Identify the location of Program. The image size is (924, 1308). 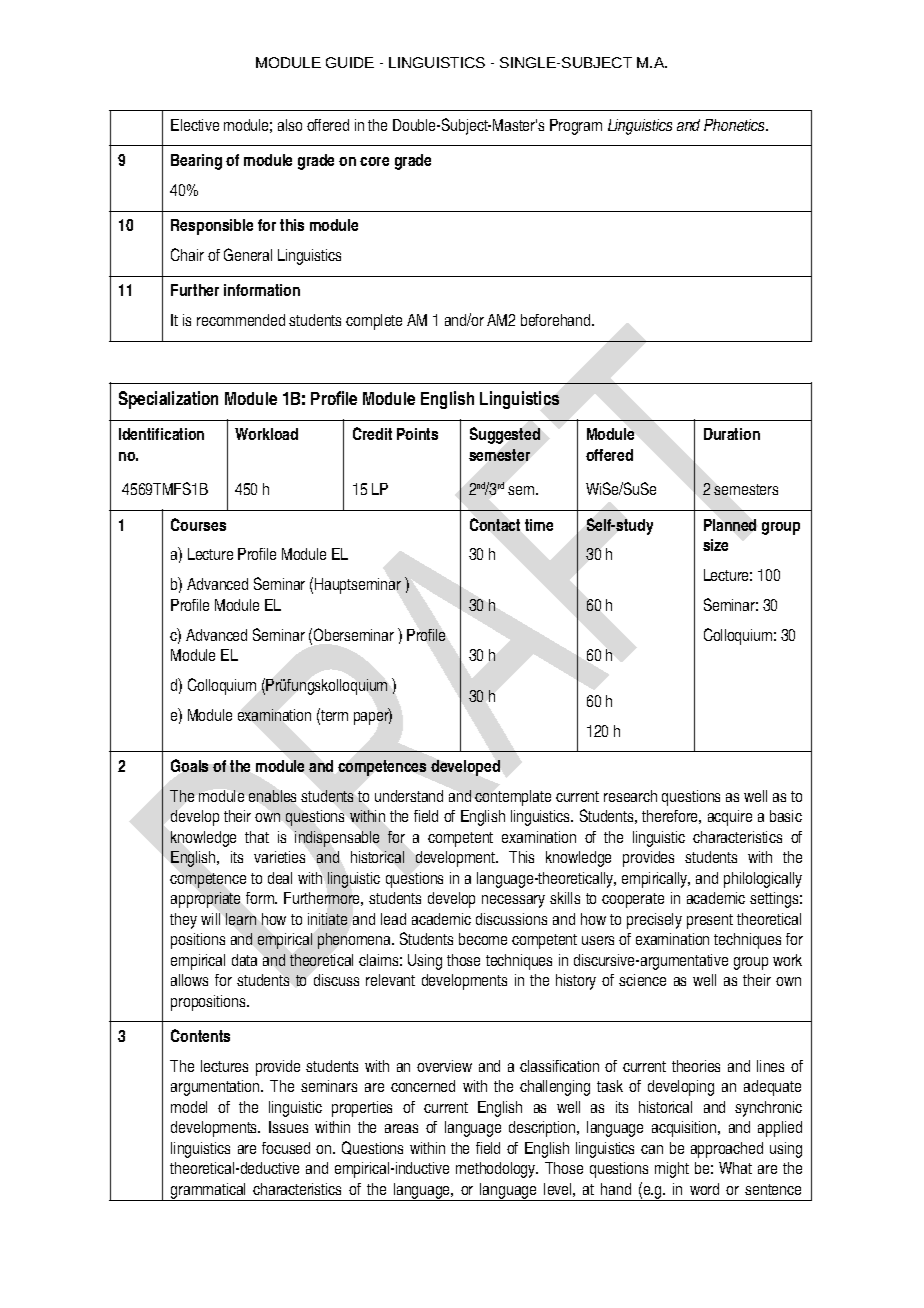
(576, 127).
